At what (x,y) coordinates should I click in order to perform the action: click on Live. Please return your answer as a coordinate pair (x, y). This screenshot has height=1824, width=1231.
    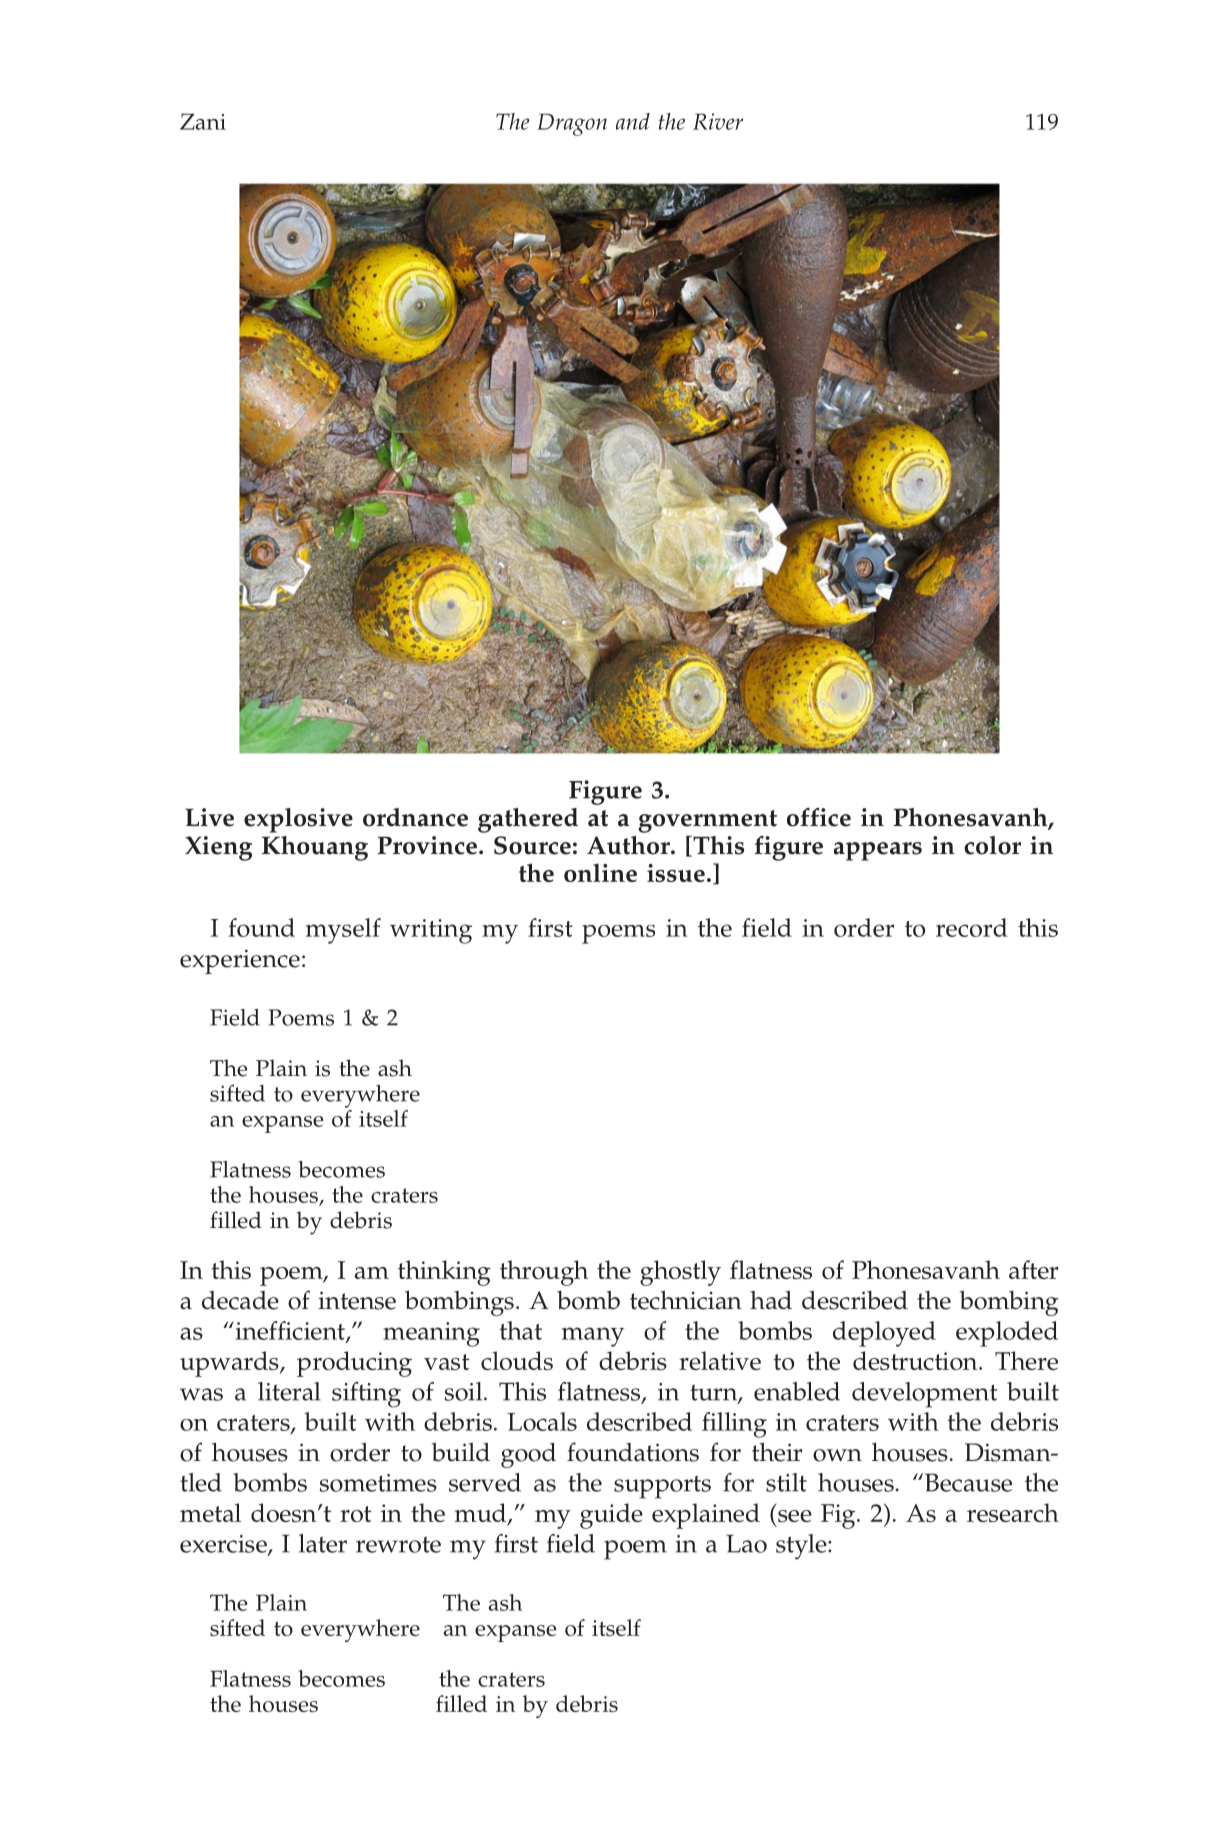
    Looking at the image, I should click on (209, 817).
